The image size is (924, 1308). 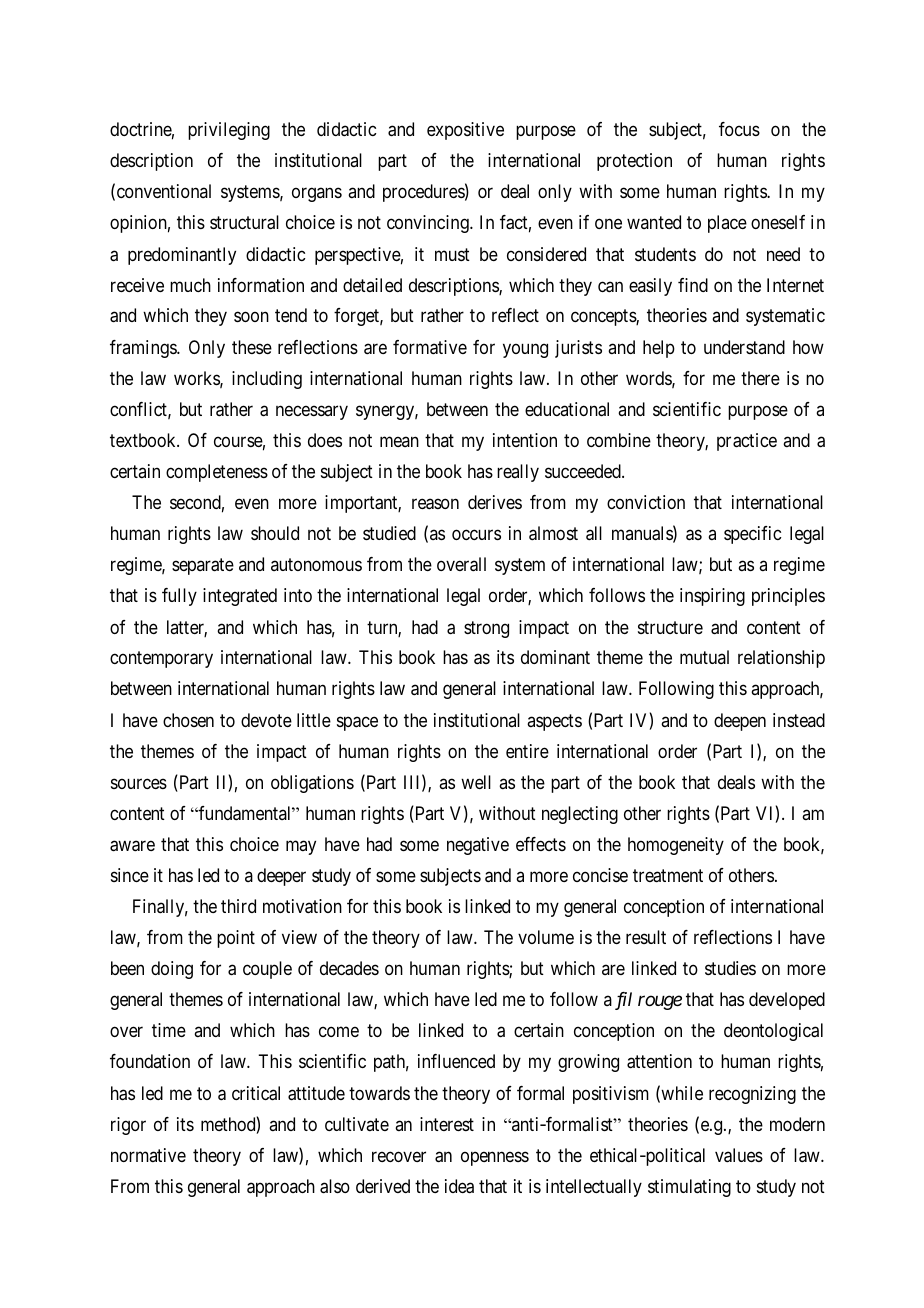 I want to click on third, so click(x=238, y=906).
